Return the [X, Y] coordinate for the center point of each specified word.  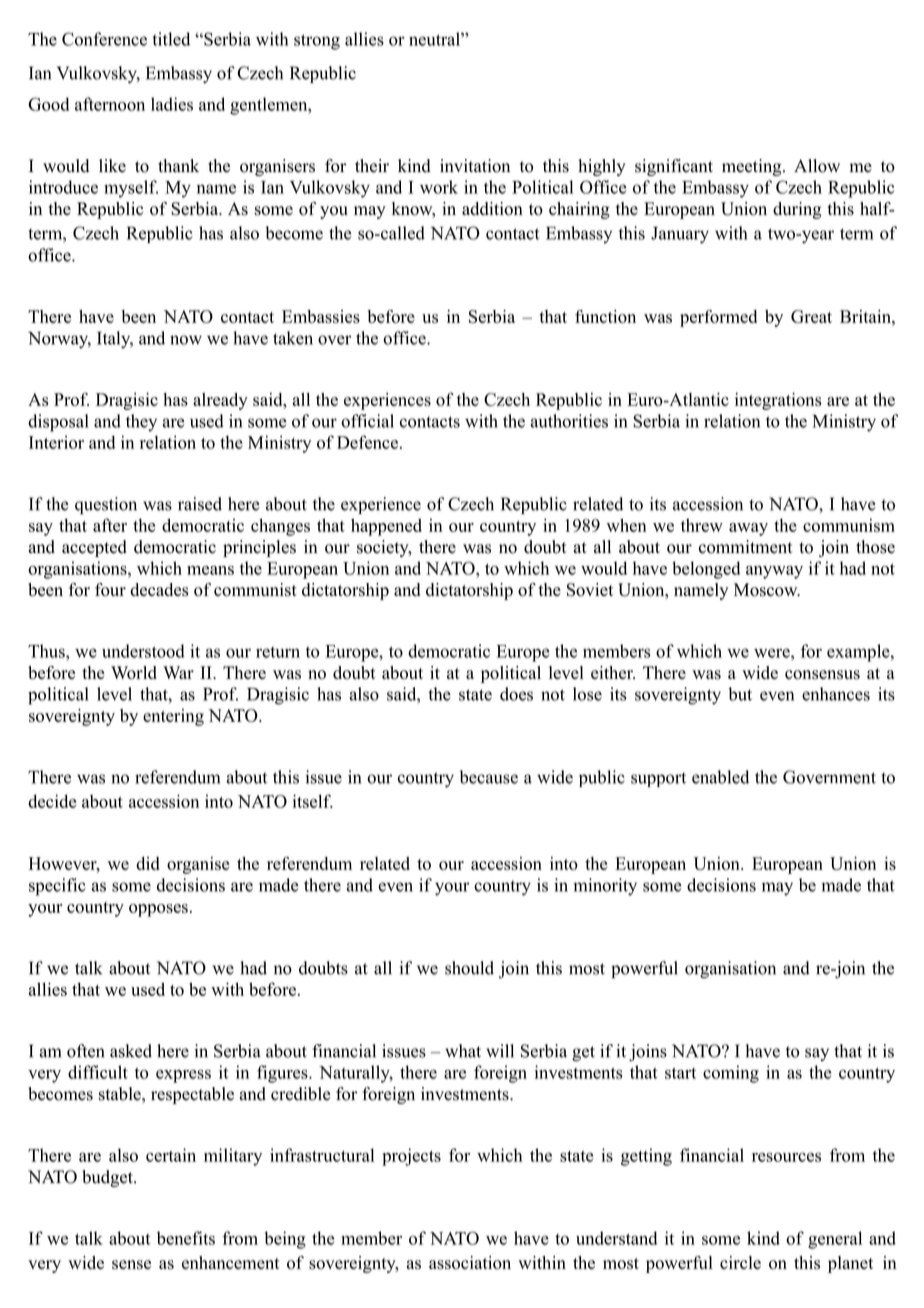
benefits [186, 1238]
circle [740, 1262]
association [470, 1263]
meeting [753, 167]
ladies [172, 104]
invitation [475, 166]
